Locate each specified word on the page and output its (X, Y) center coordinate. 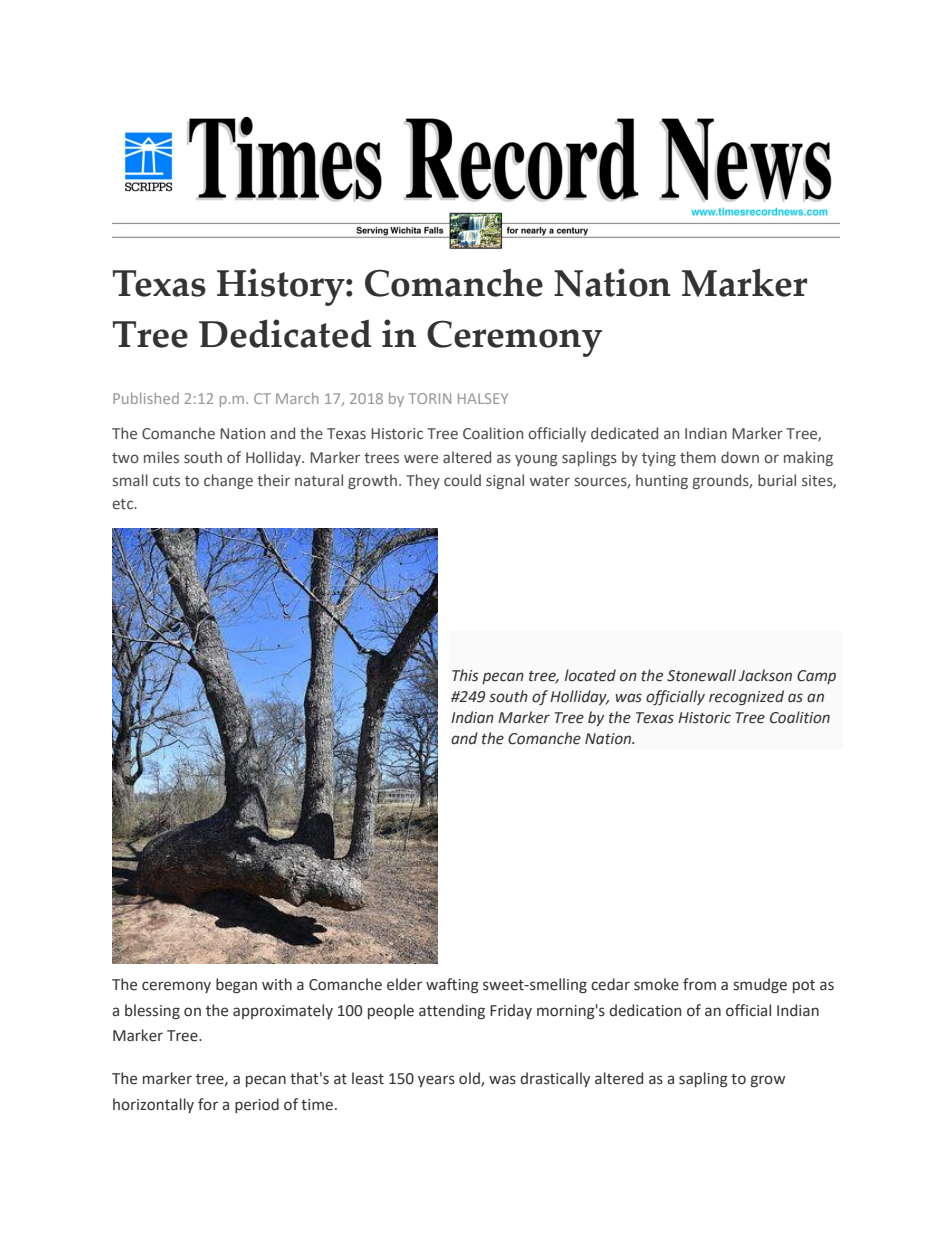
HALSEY (483, 398)
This (465, 675)
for (208, 1104)
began (236, 985)
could (462, 480)
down (740, 457)
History (282, 287)
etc (124, 504)
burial (777, 480)
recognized (746, 697)
